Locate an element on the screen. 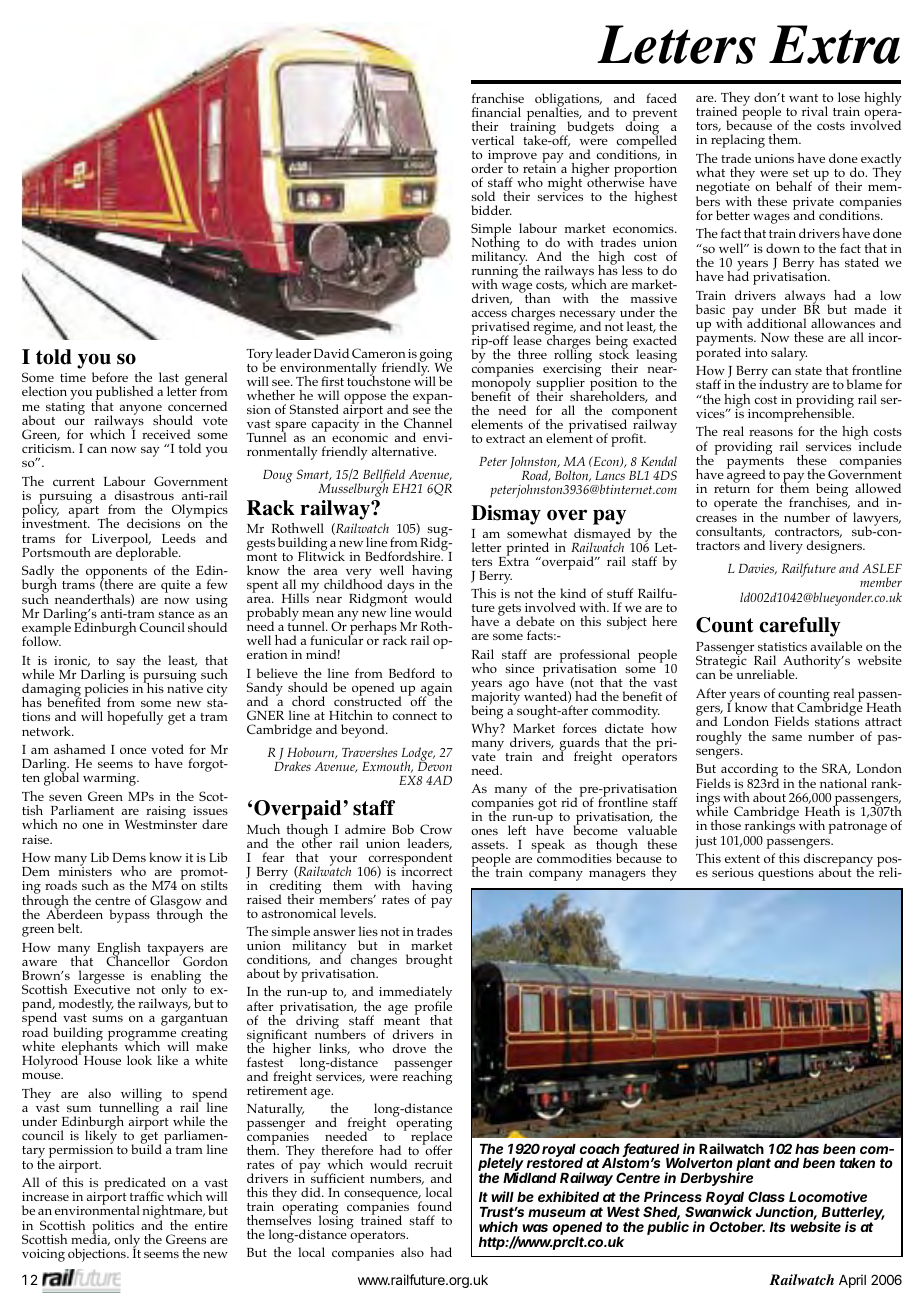 The height and width of the screenshot is (1308, 924). assets is located at coordinates (489, 845).
